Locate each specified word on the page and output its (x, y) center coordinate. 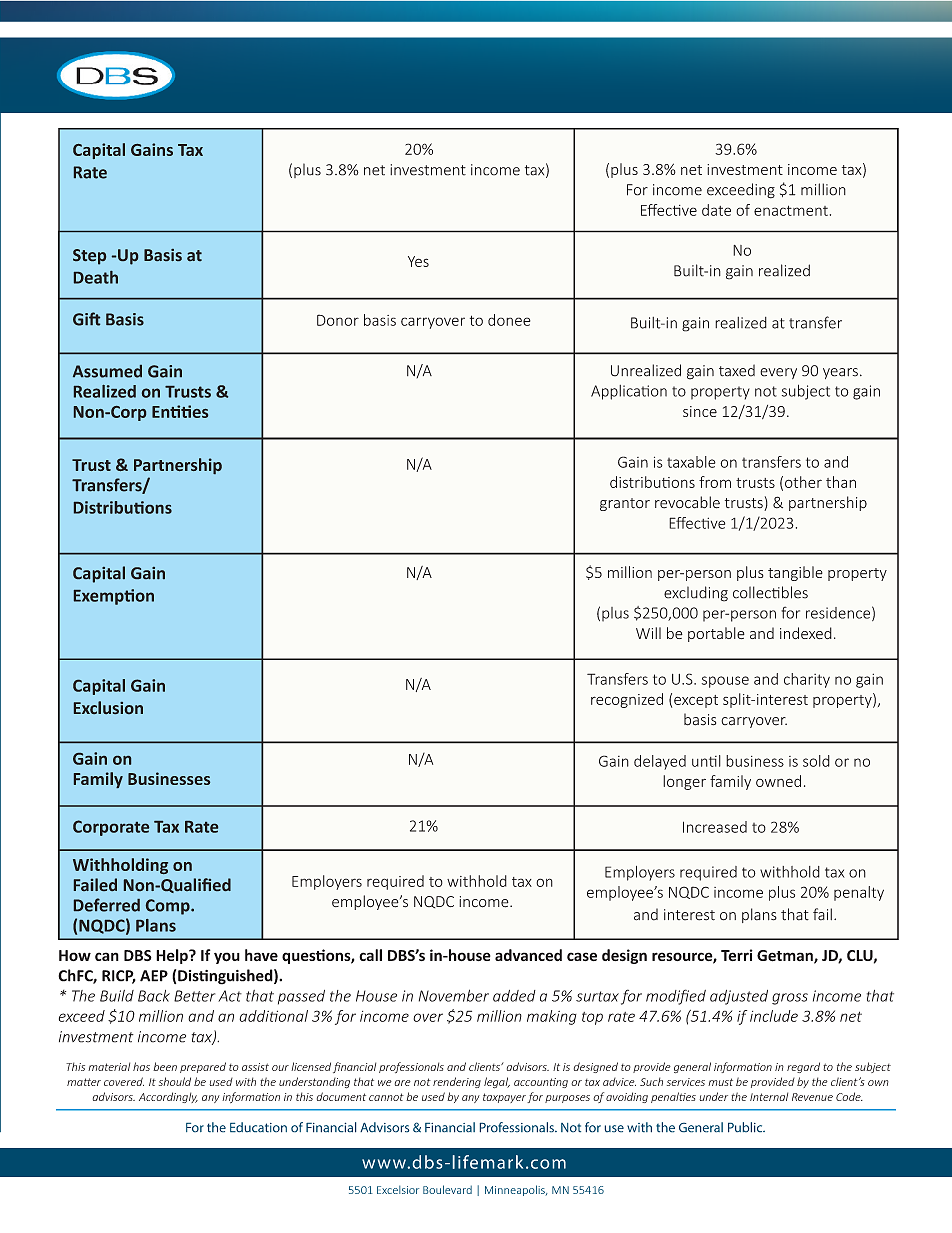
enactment (791, 210)
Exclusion (108, 707)
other (803, 482)
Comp (169, 907)
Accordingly (168, 1097)
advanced (528, 955)
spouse (725, 682)
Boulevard (447, 1189)
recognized (627, 700)
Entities (180, 411)
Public (746, 1127)
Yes (418, 261)
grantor (625, 504)
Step (89, 257)
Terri (737, 955)
